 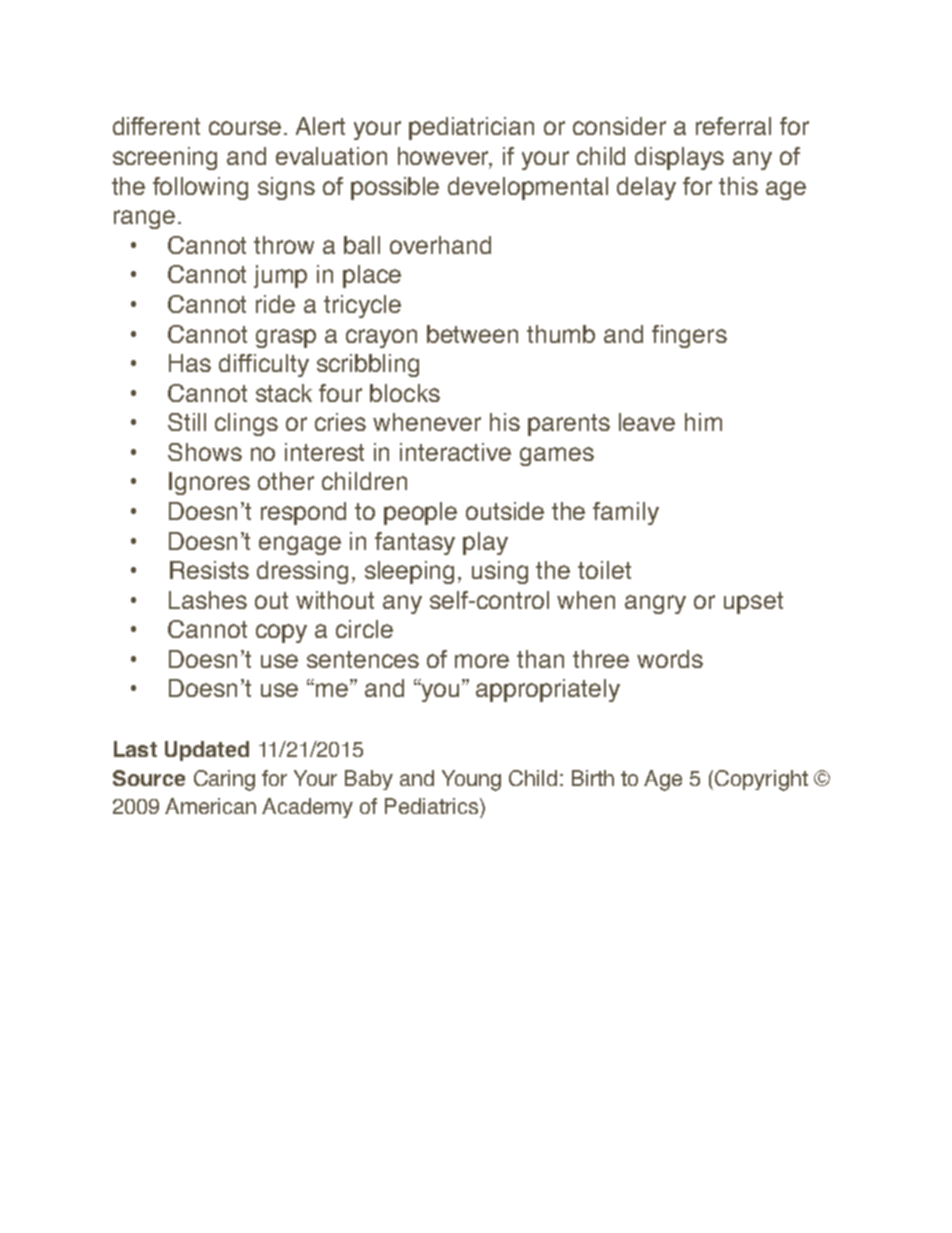 What do you see at coordinates (733, 126) in the screenshot?
I see `referral` at bounding box center [733, 126].
